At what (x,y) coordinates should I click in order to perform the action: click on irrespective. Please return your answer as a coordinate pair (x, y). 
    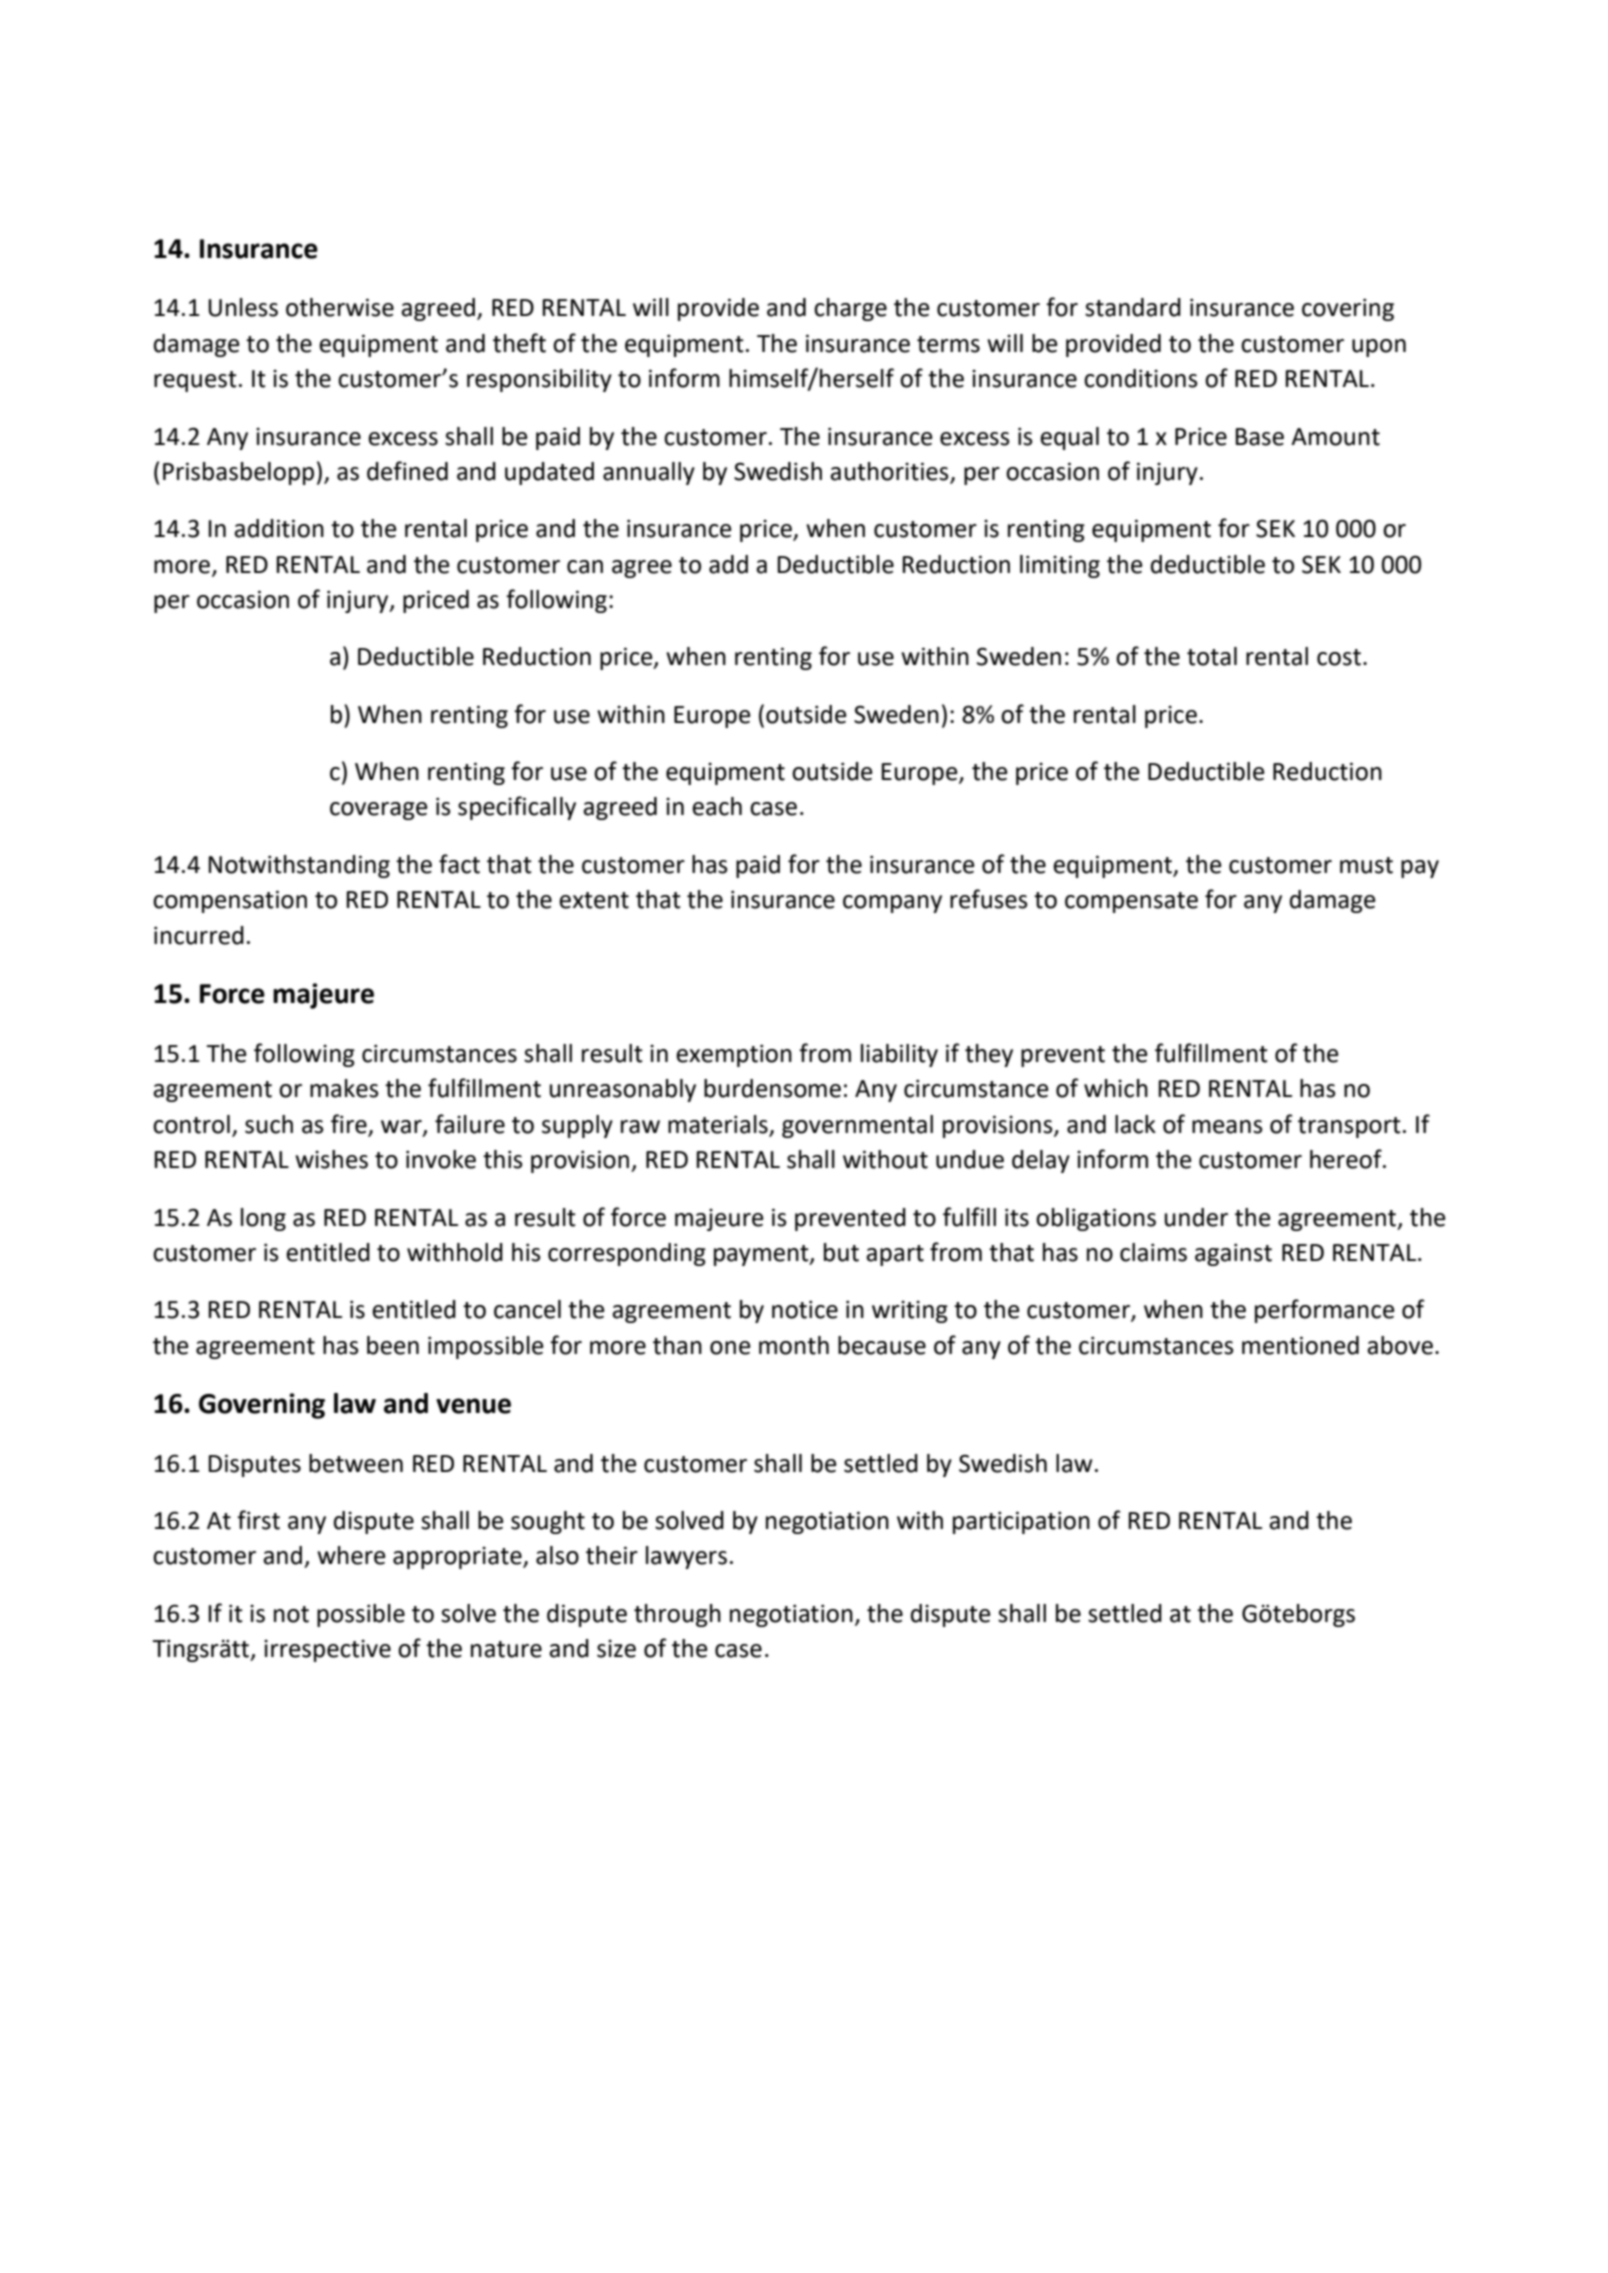
    Looking at the image, I should click on (327, 1651).
